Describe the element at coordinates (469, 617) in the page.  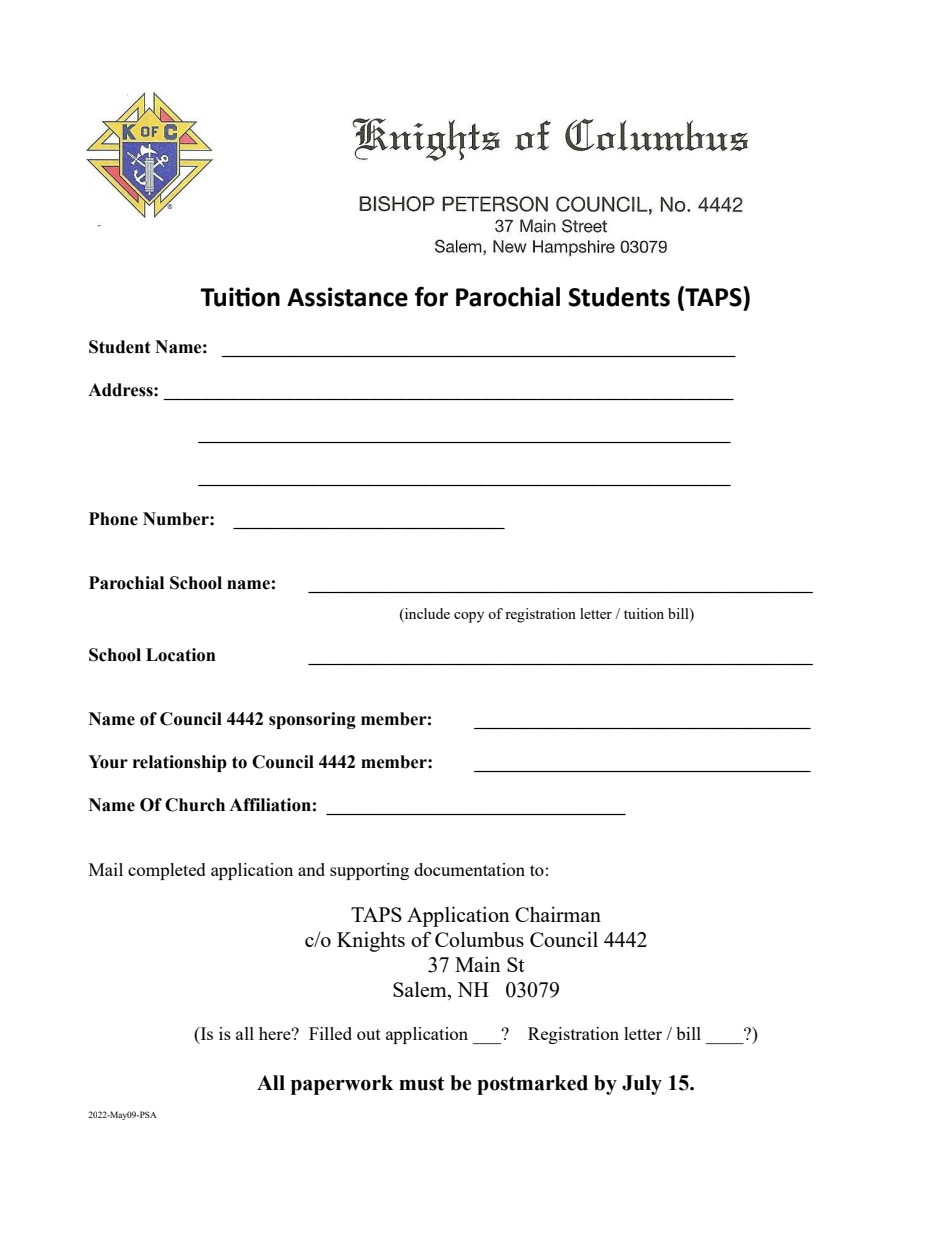
I see `copy` at that location.
